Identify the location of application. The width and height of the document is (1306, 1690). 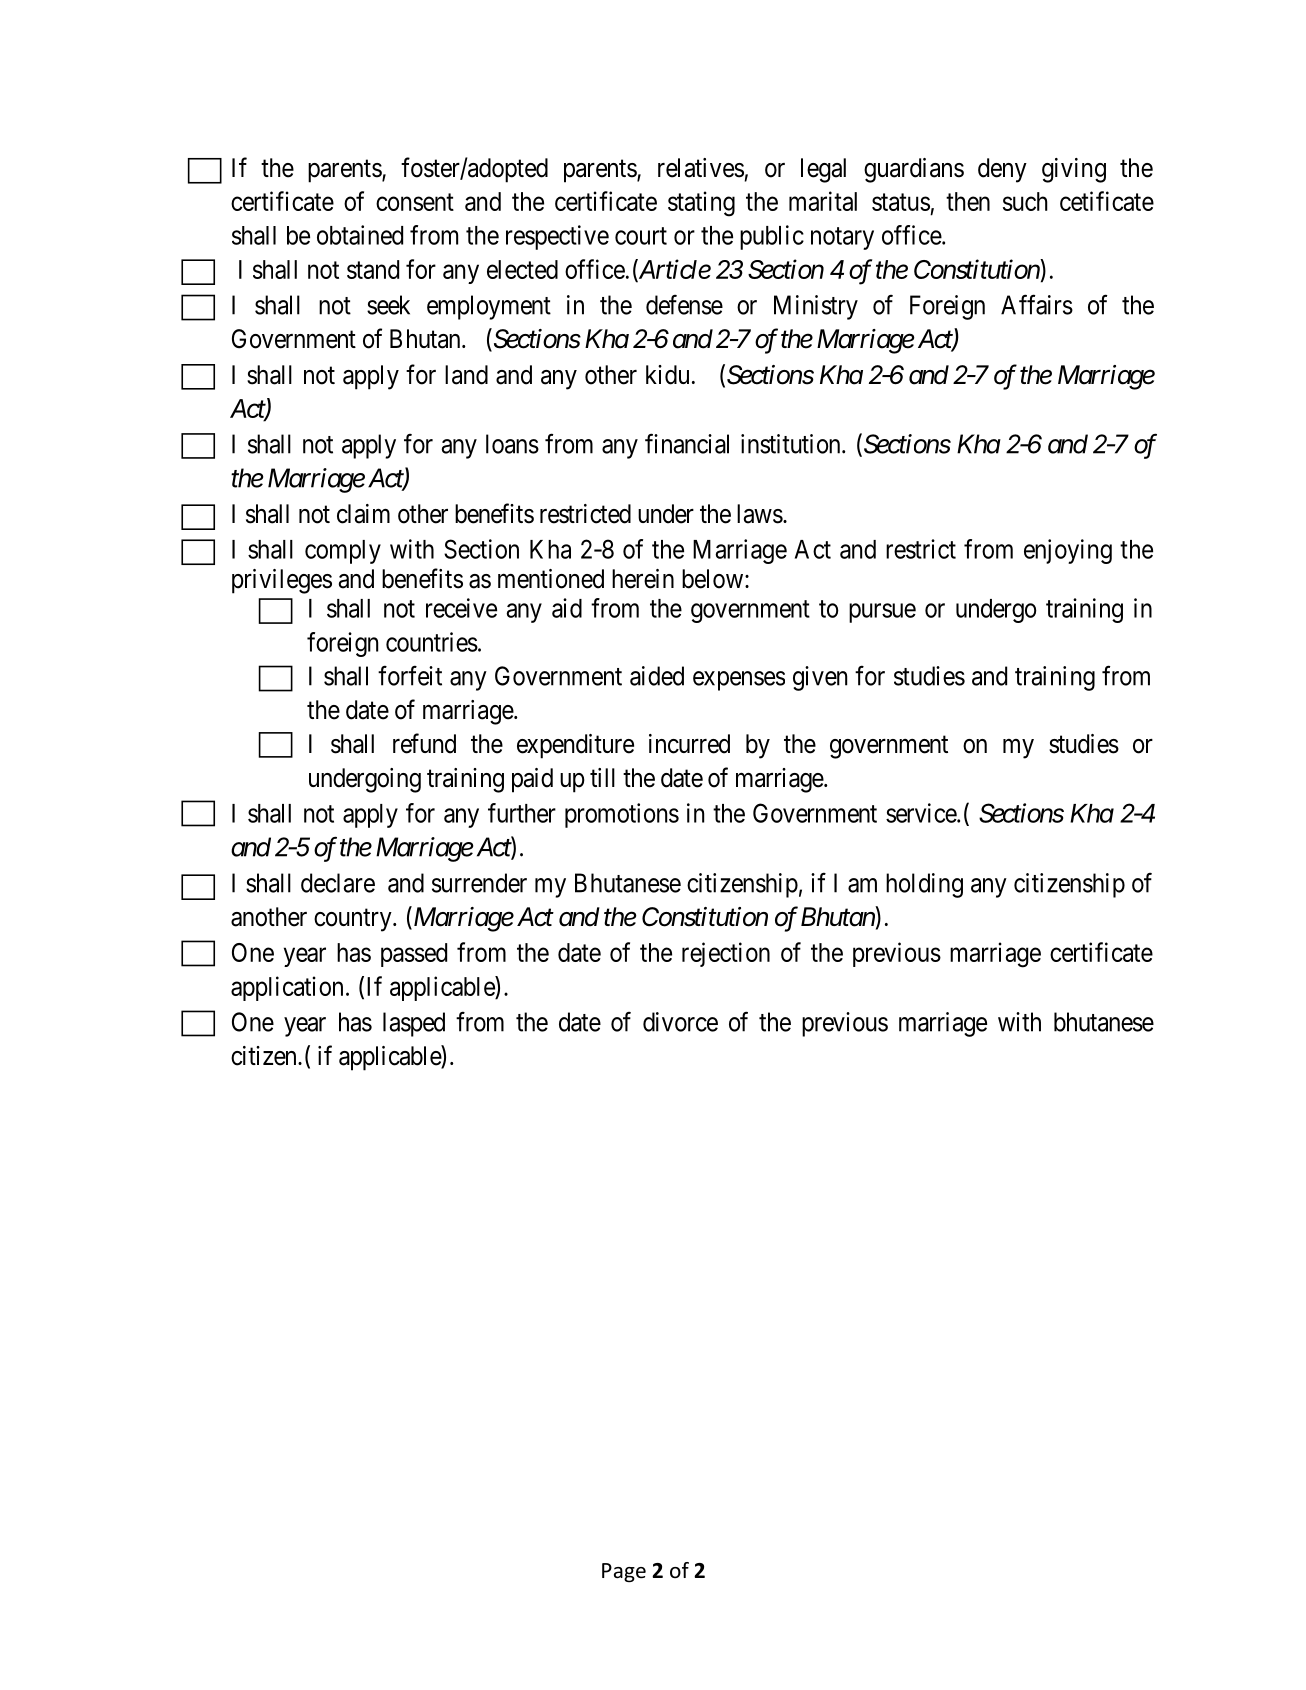
(287, 988).
